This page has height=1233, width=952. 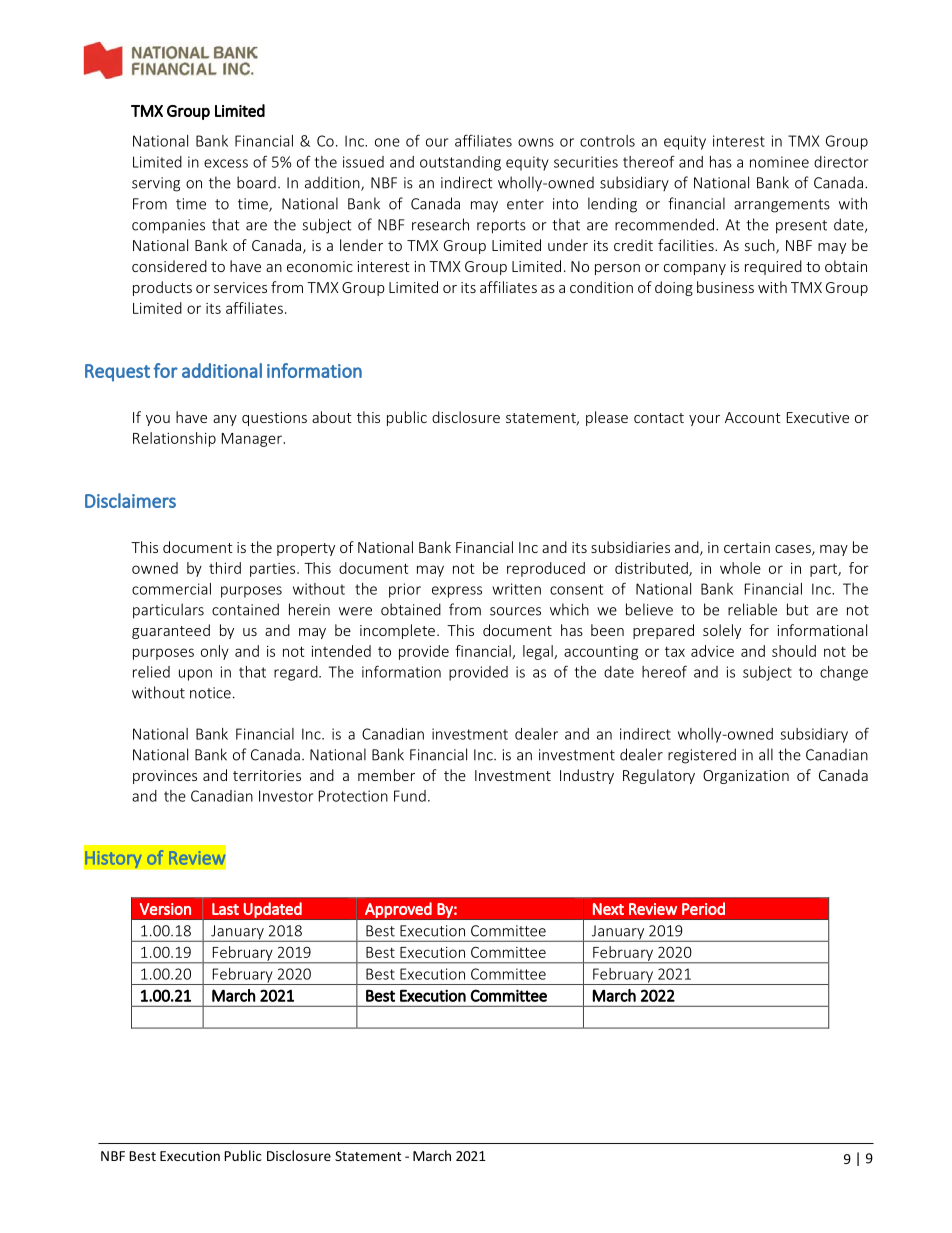 I want to click on nominee, so click(x=779, y=162).
